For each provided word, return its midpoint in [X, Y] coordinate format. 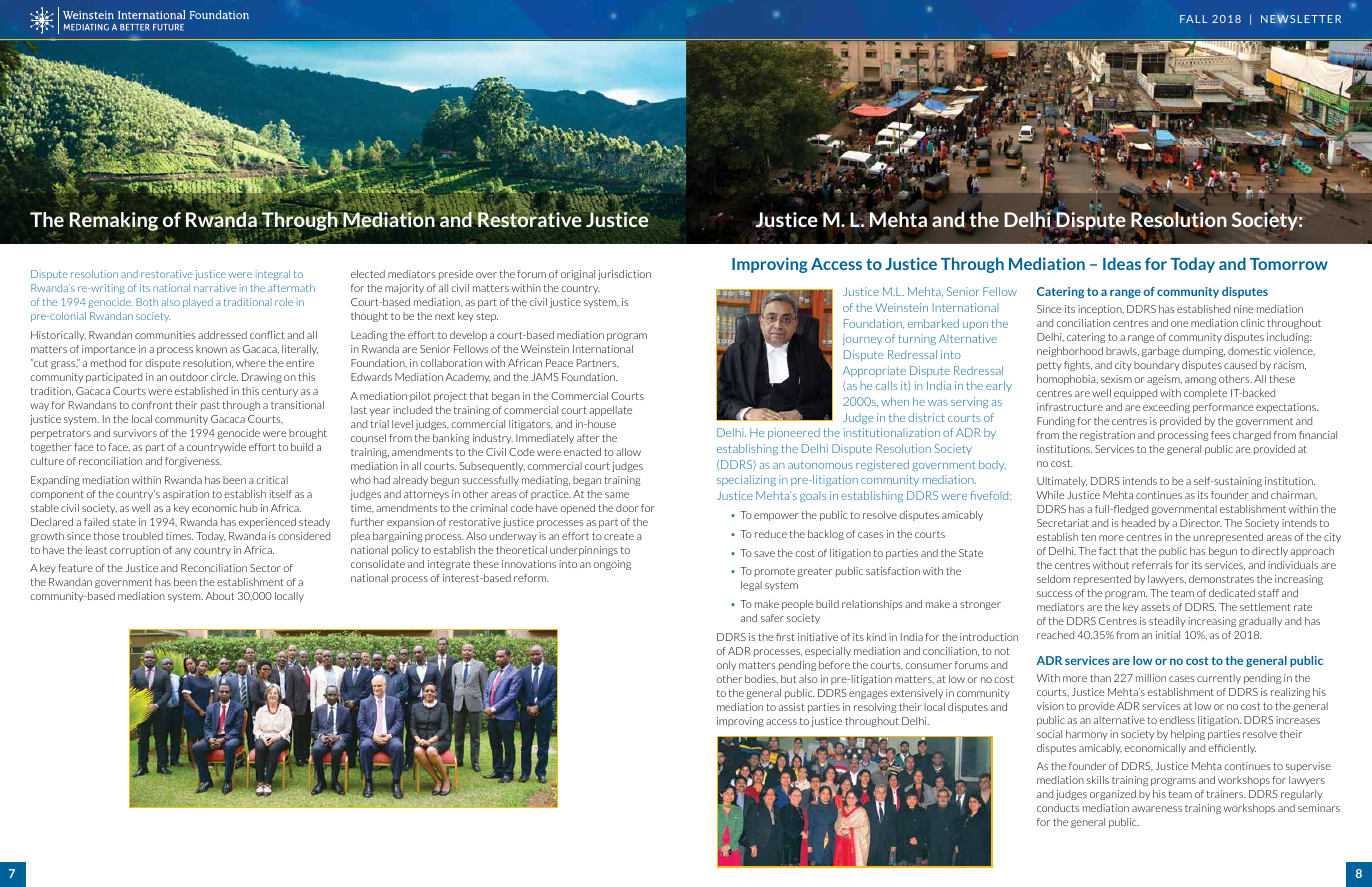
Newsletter [1301, 19]
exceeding [1166, 408]
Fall [1193, 19]
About [219, 596]
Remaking [113, 221]
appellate [610, 411]
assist [791, 707]
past [210, 406]
